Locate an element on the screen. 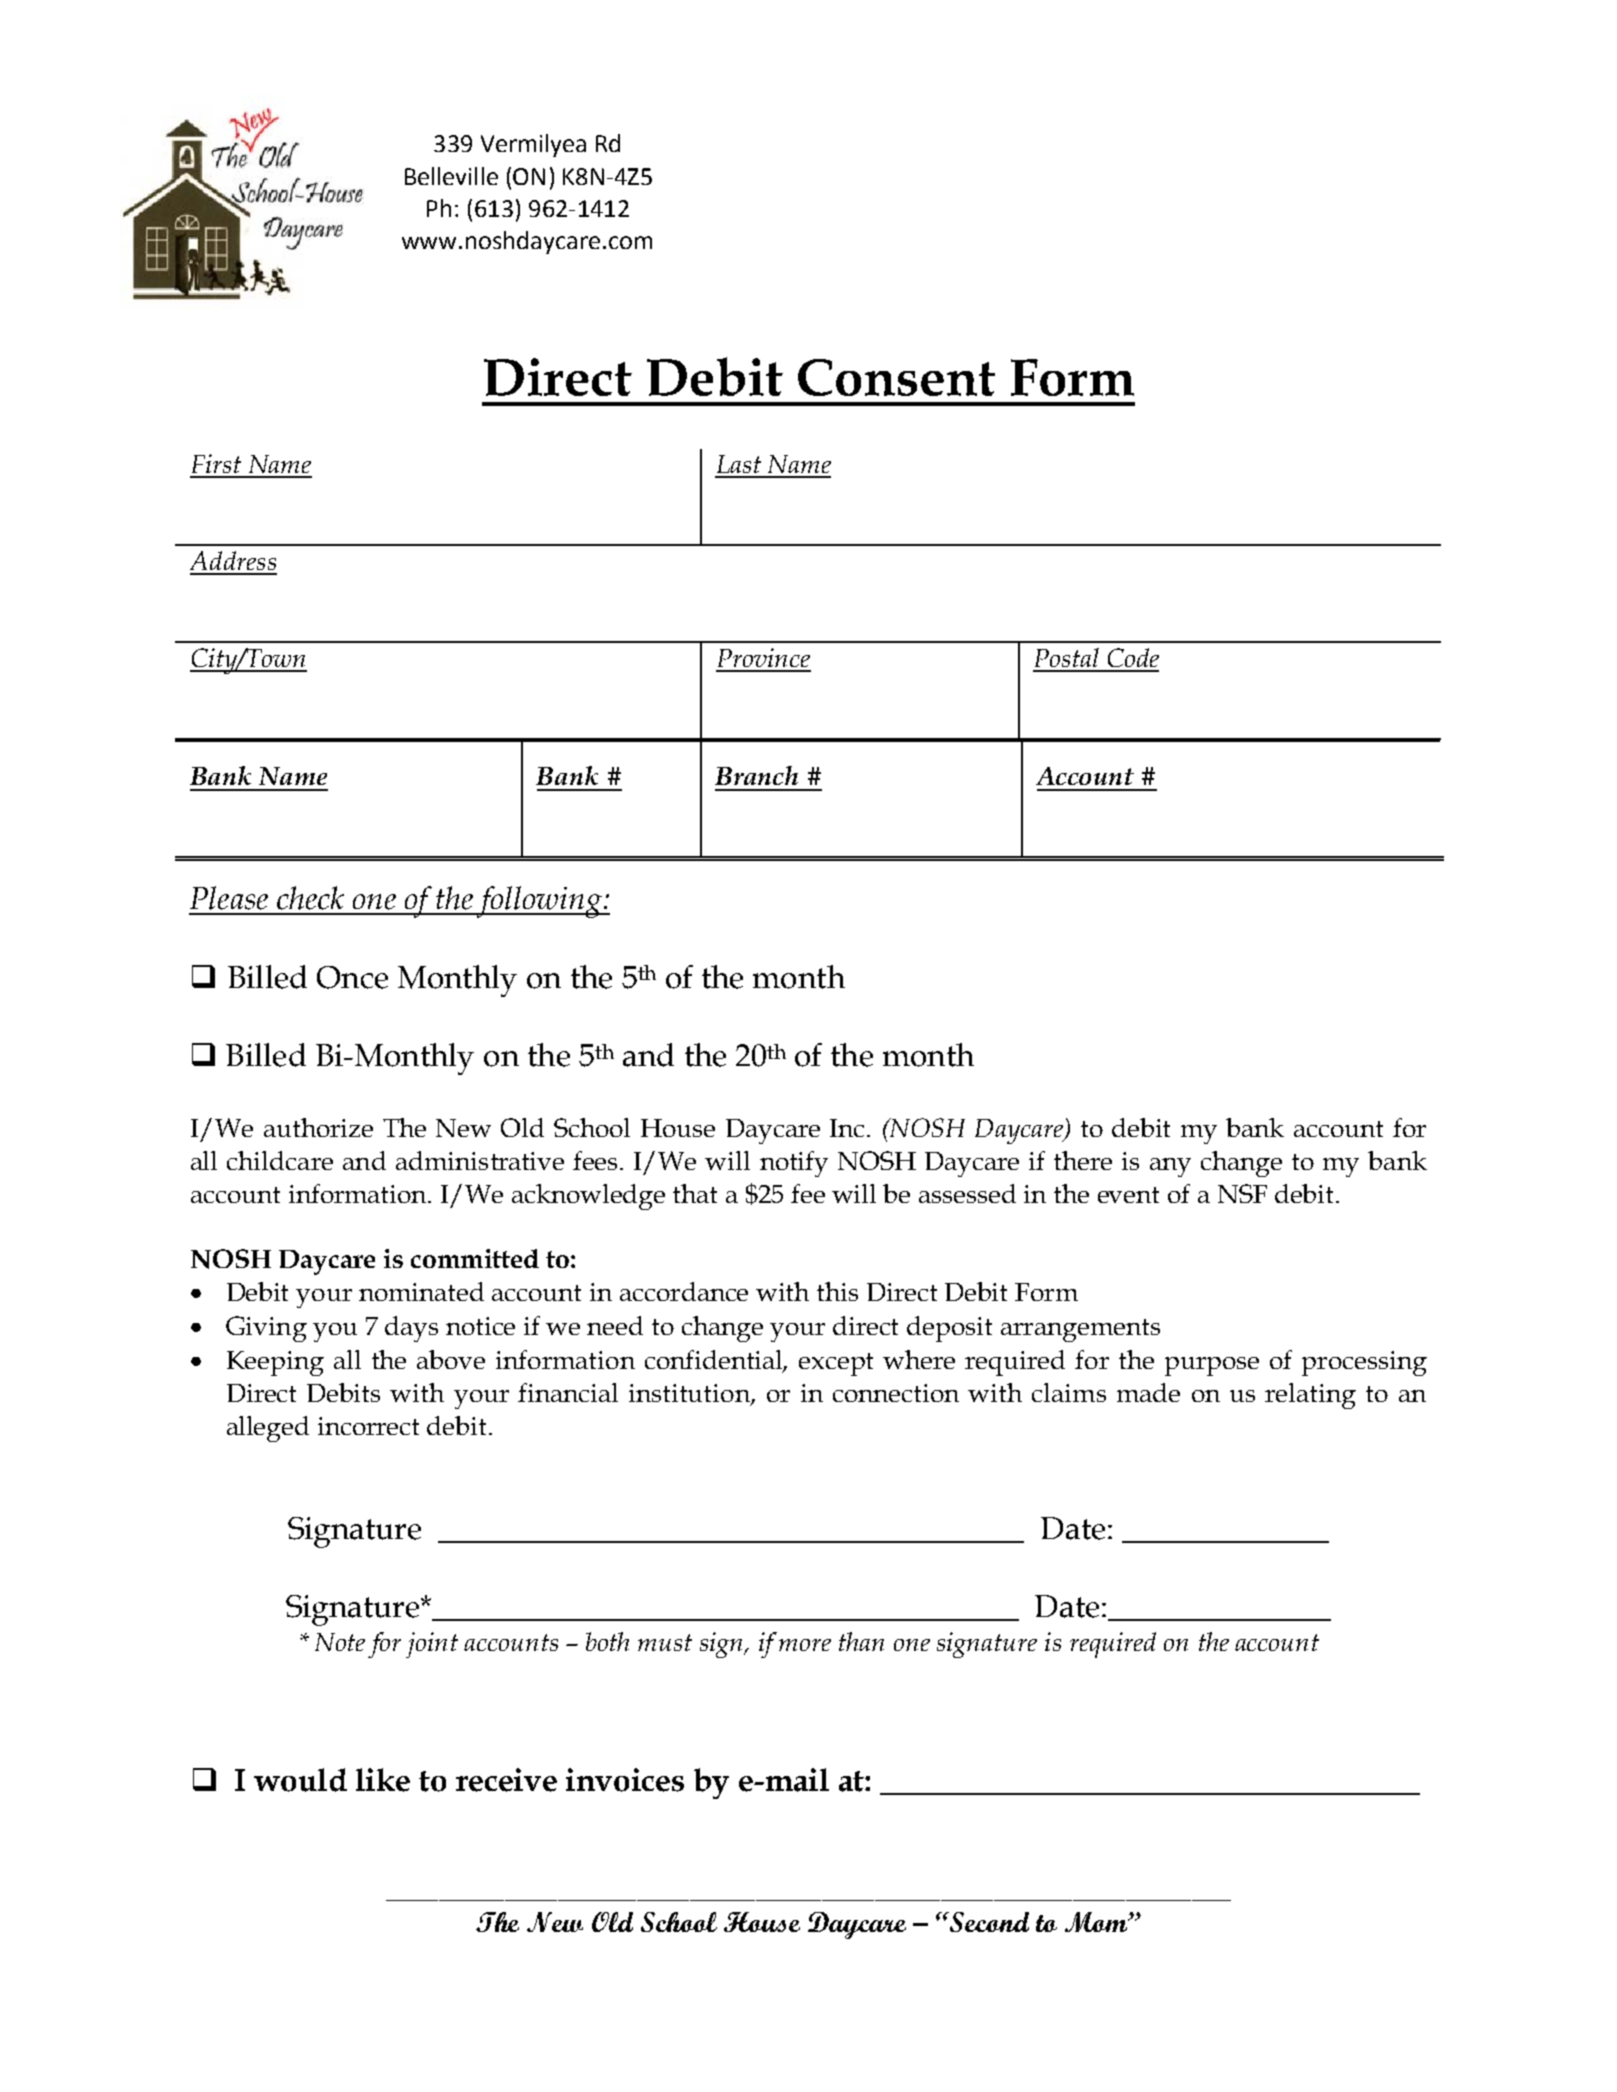  NSF is located at coordinates (1242, 1193).
